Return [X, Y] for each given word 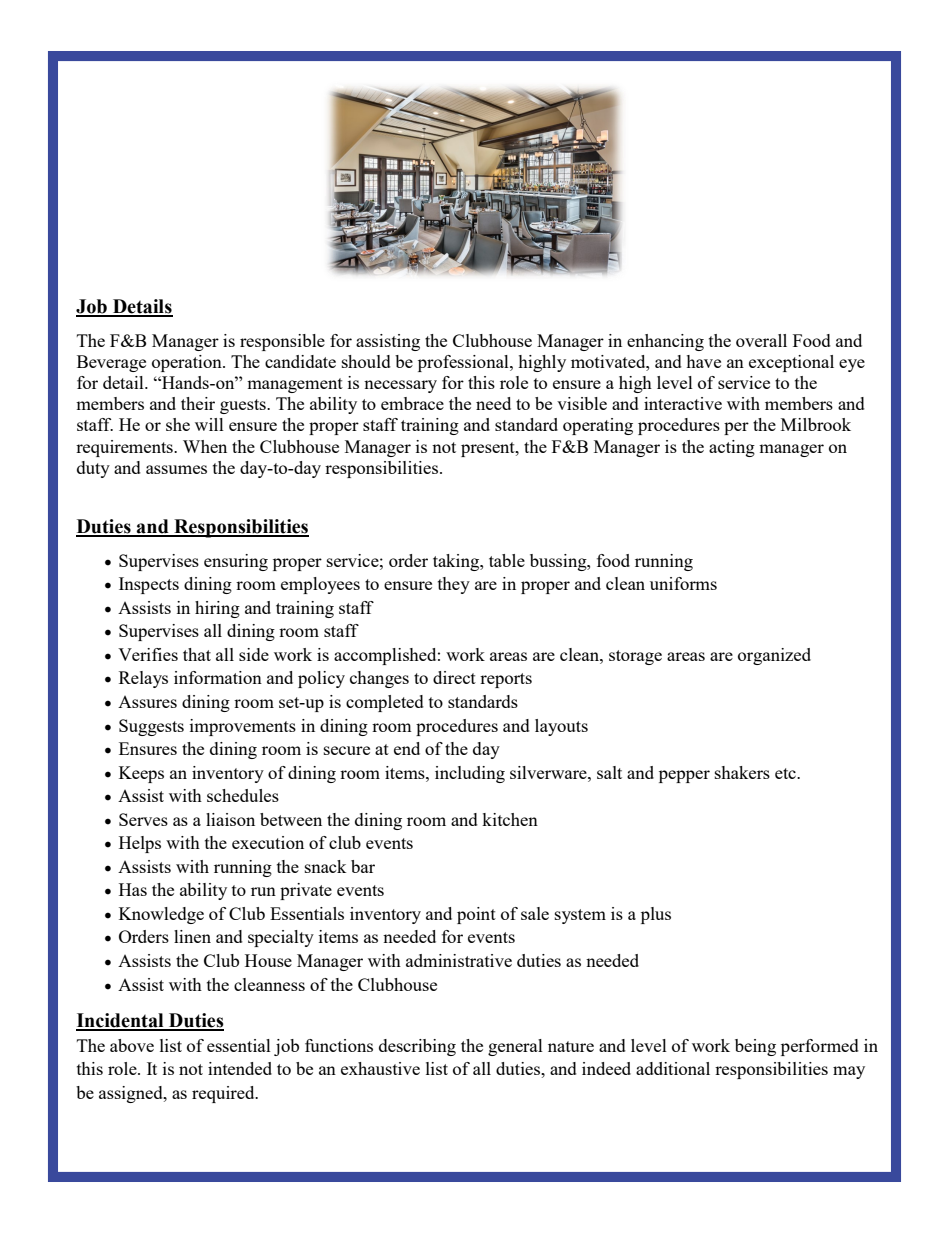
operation [188, 363]
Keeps [141, 774]
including [470, 774]
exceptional [791, 363]
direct [454, 677]
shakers [742, 772]
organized [774, 656]
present [489, 449]
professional [464, 363]
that [197, 654]
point [476, 915]
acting [732, 448]
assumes [176, 469]
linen [192, 936]
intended [240, 1068]
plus [656, 915]
